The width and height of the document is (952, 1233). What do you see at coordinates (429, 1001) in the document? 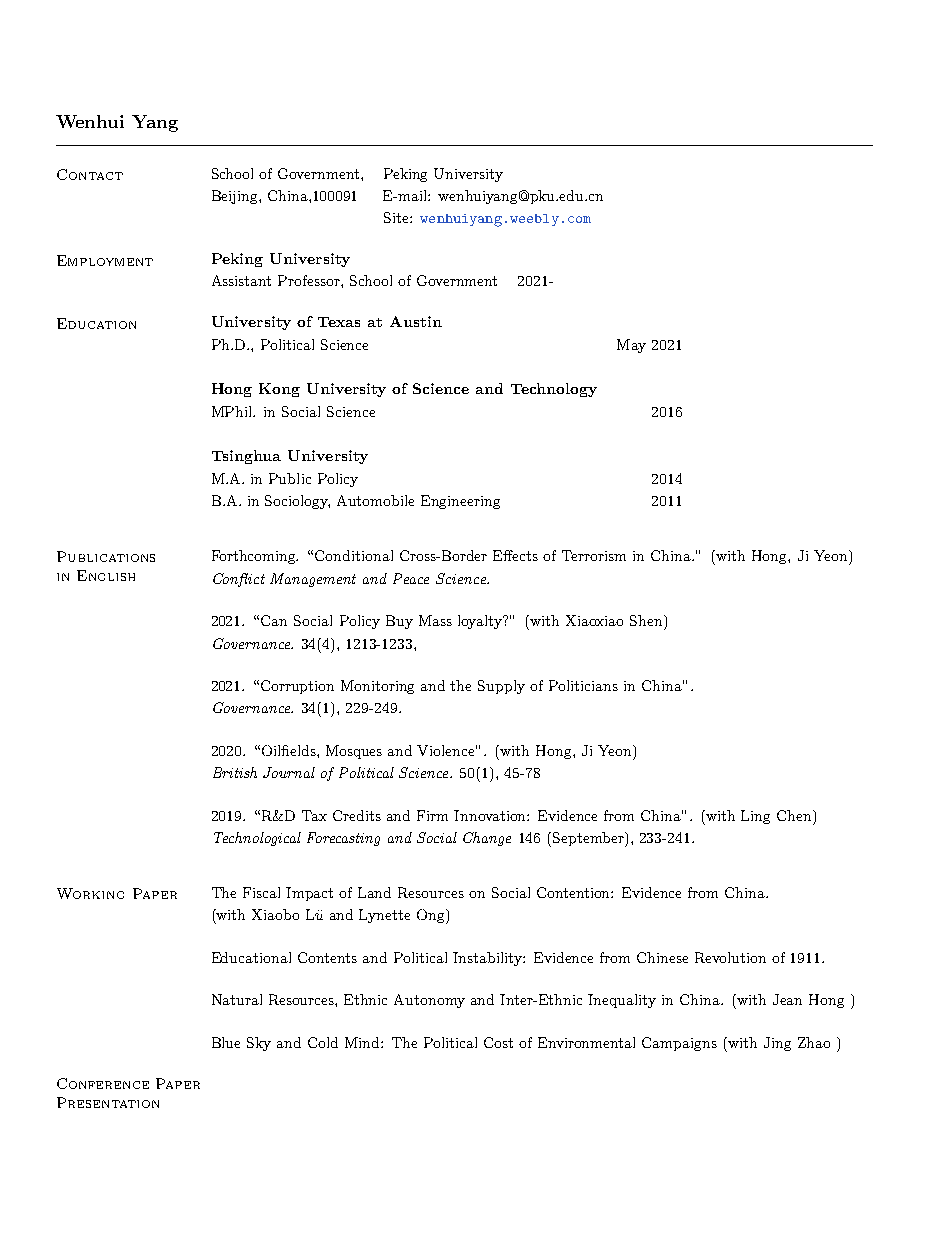
I see `Autonomy` at bounding box center [429, 1001].
